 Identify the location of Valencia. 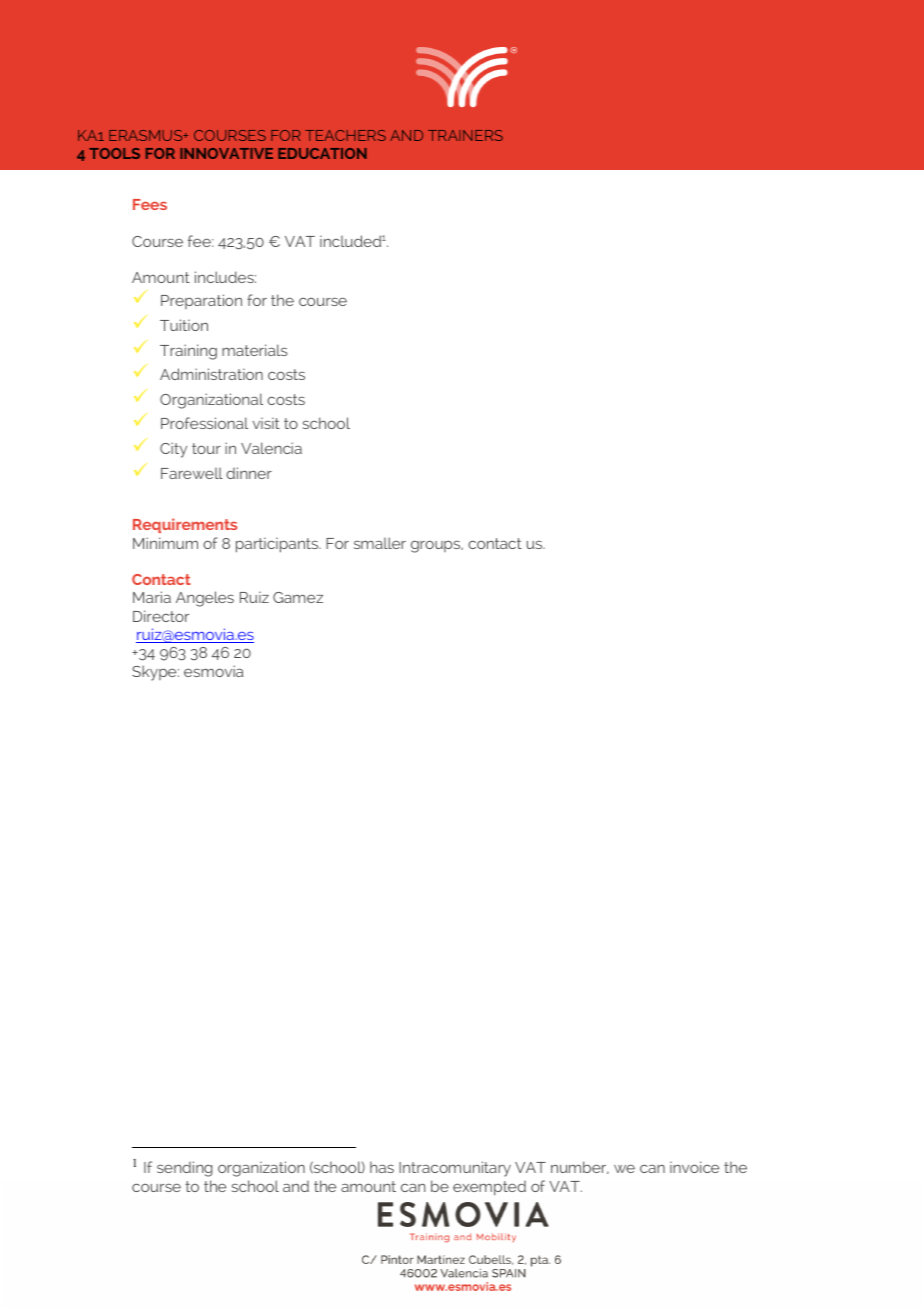
(271, 448).
